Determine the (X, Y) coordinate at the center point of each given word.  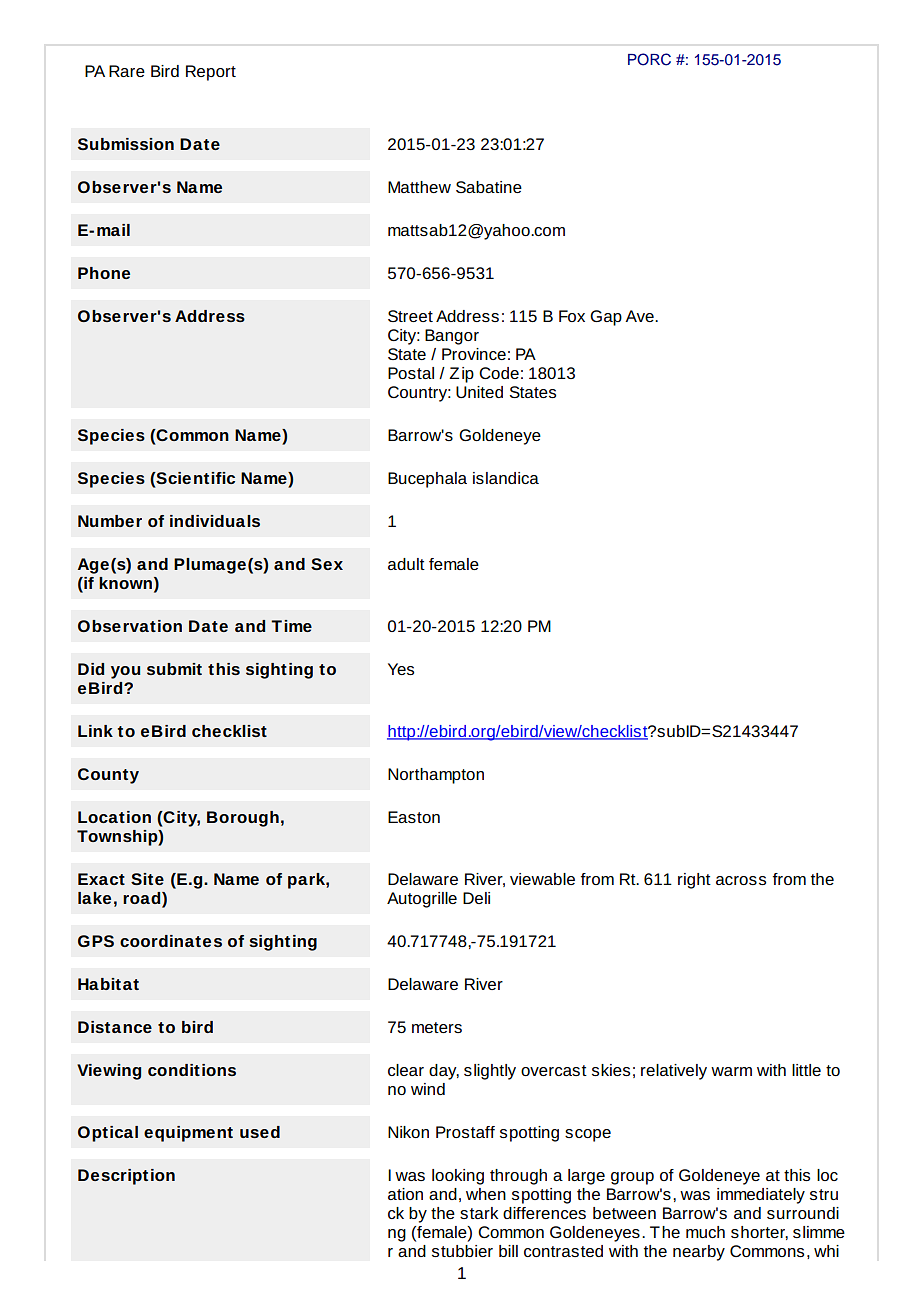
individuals (215, 521)
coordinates (171, 941)
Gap (606, 318)
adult (406, 564)
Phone (104, 273)
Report (211, 73)
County (108, 776)
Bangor (452, 337)
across (741, 880)
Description (126, 1177)
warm (731, 1071)
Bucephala (427, 480)
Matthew (419, 187)
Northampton (436, 776)
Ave (640, 316)
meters (437, 1027)
